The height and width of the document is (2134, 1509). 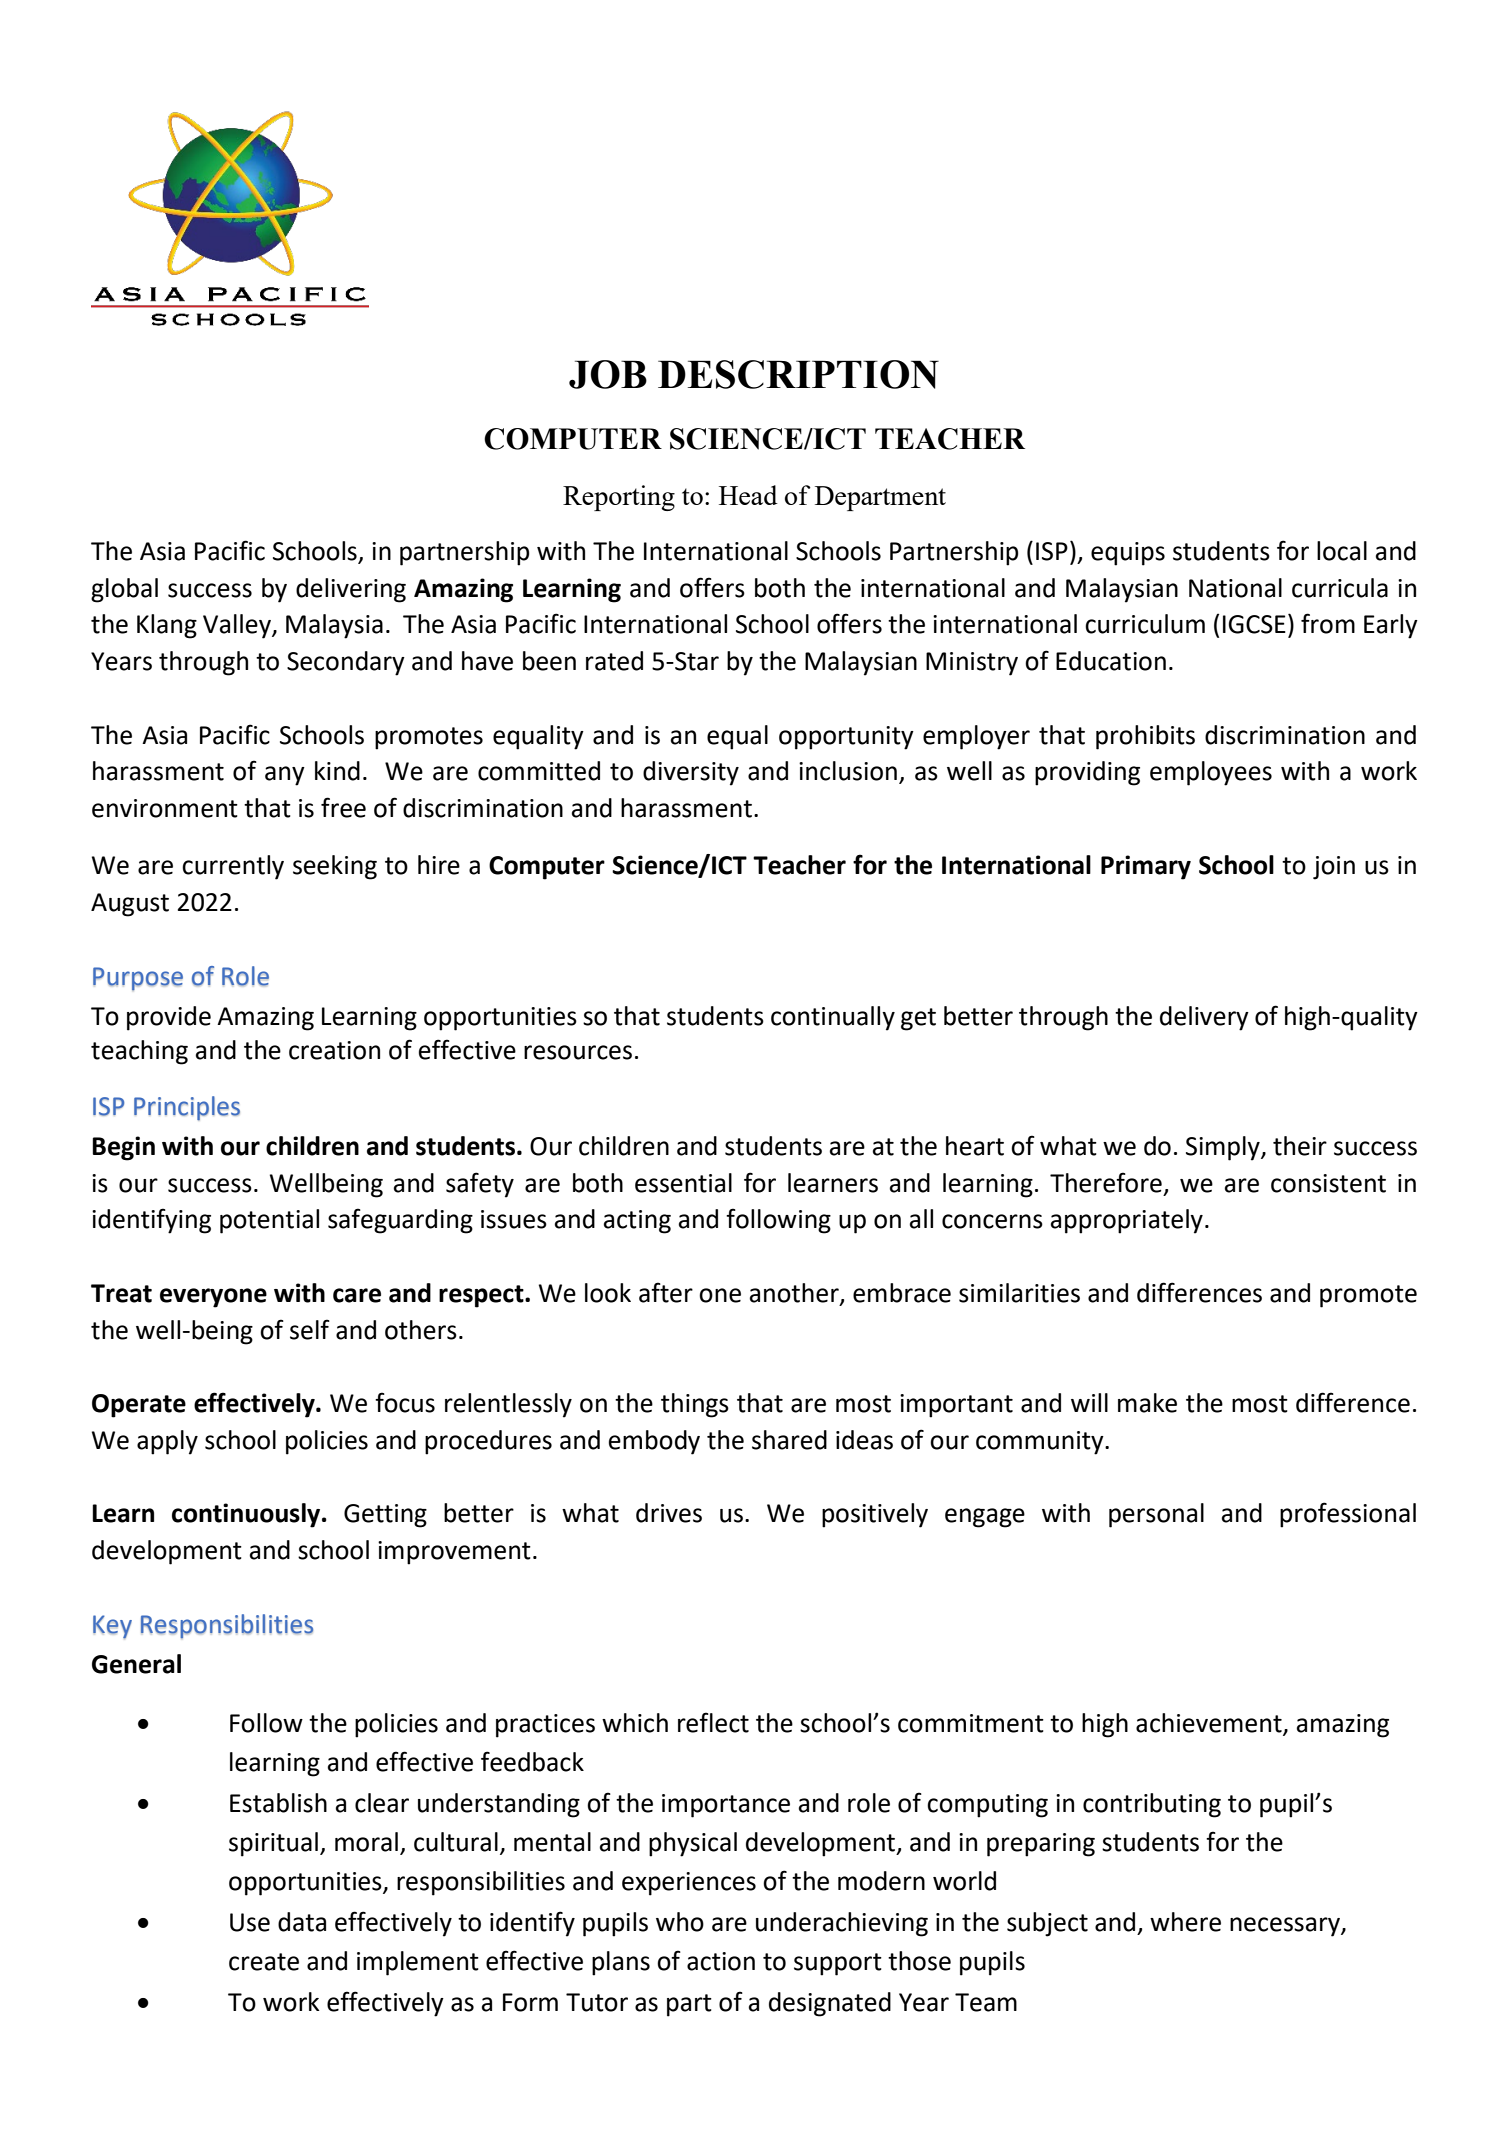 What do you see at coordinates (1342, 551) in the document?
I see `local` at bounding box center [1342, 551].
